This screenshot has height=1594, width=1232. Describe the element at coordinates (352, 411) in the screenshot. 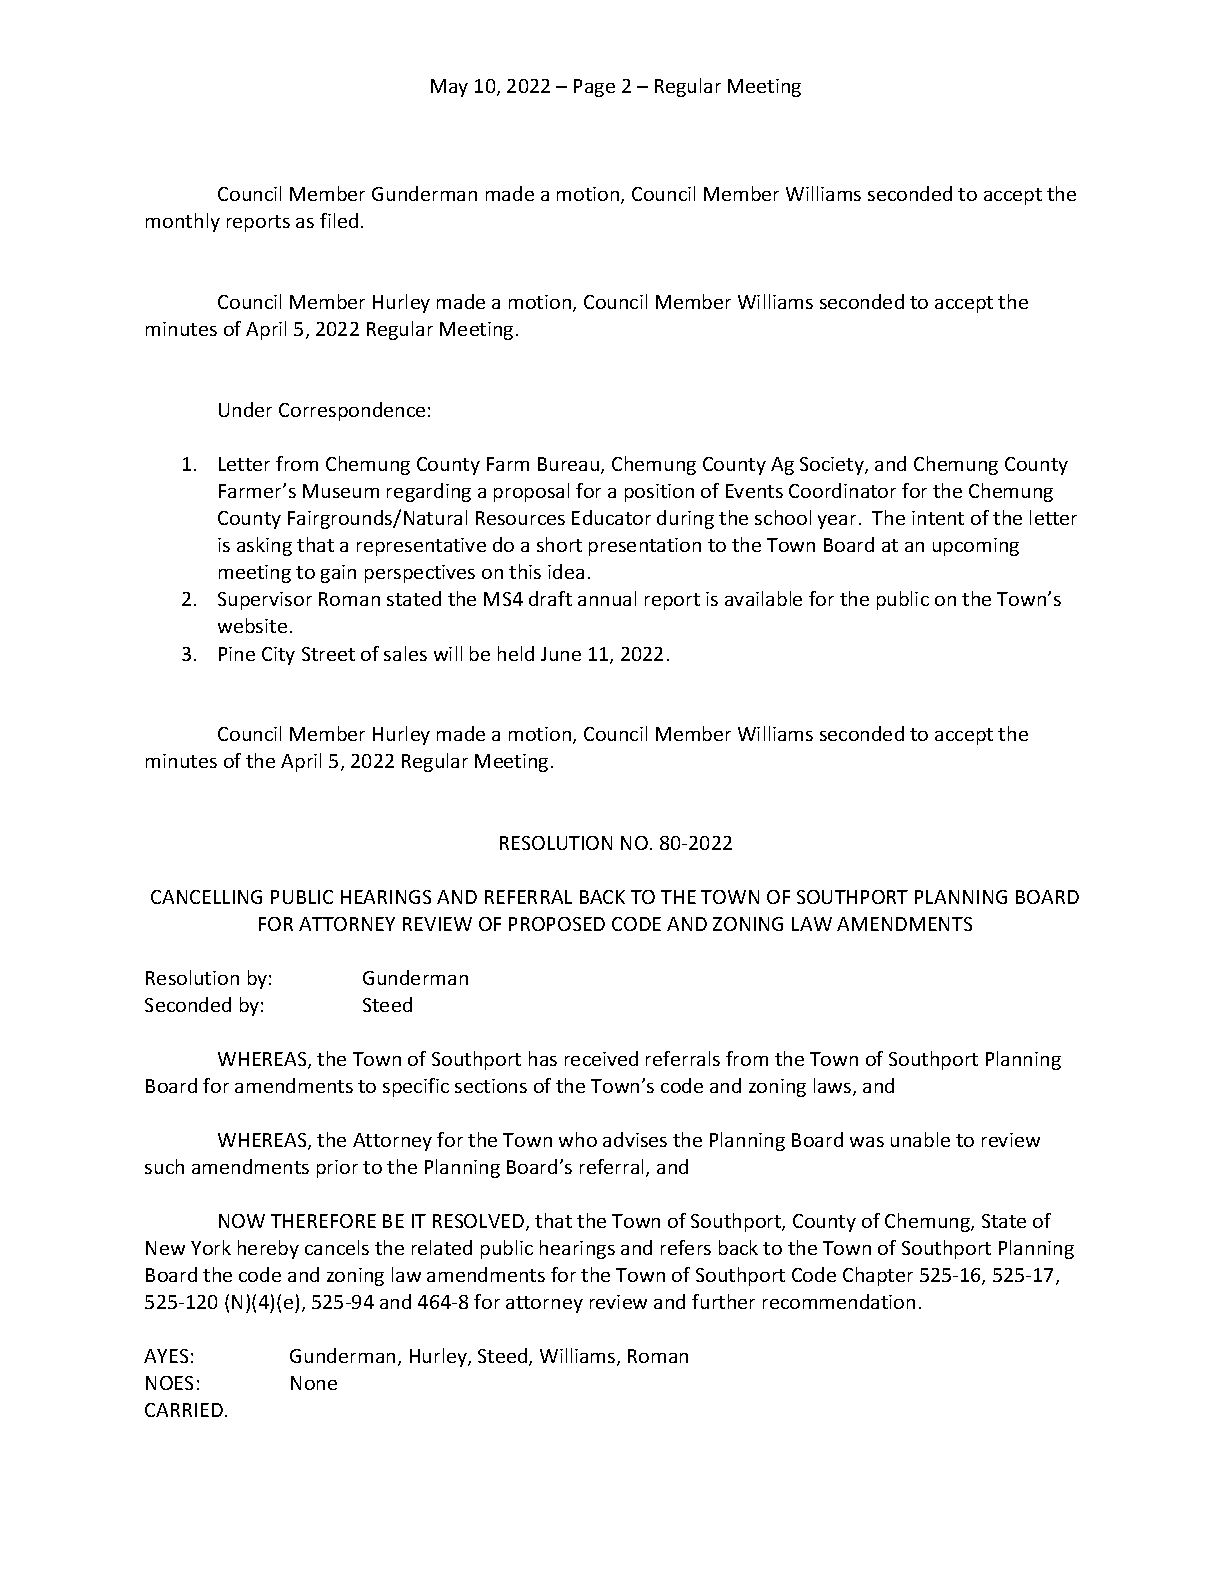

I see `Correspondence` at that location.
